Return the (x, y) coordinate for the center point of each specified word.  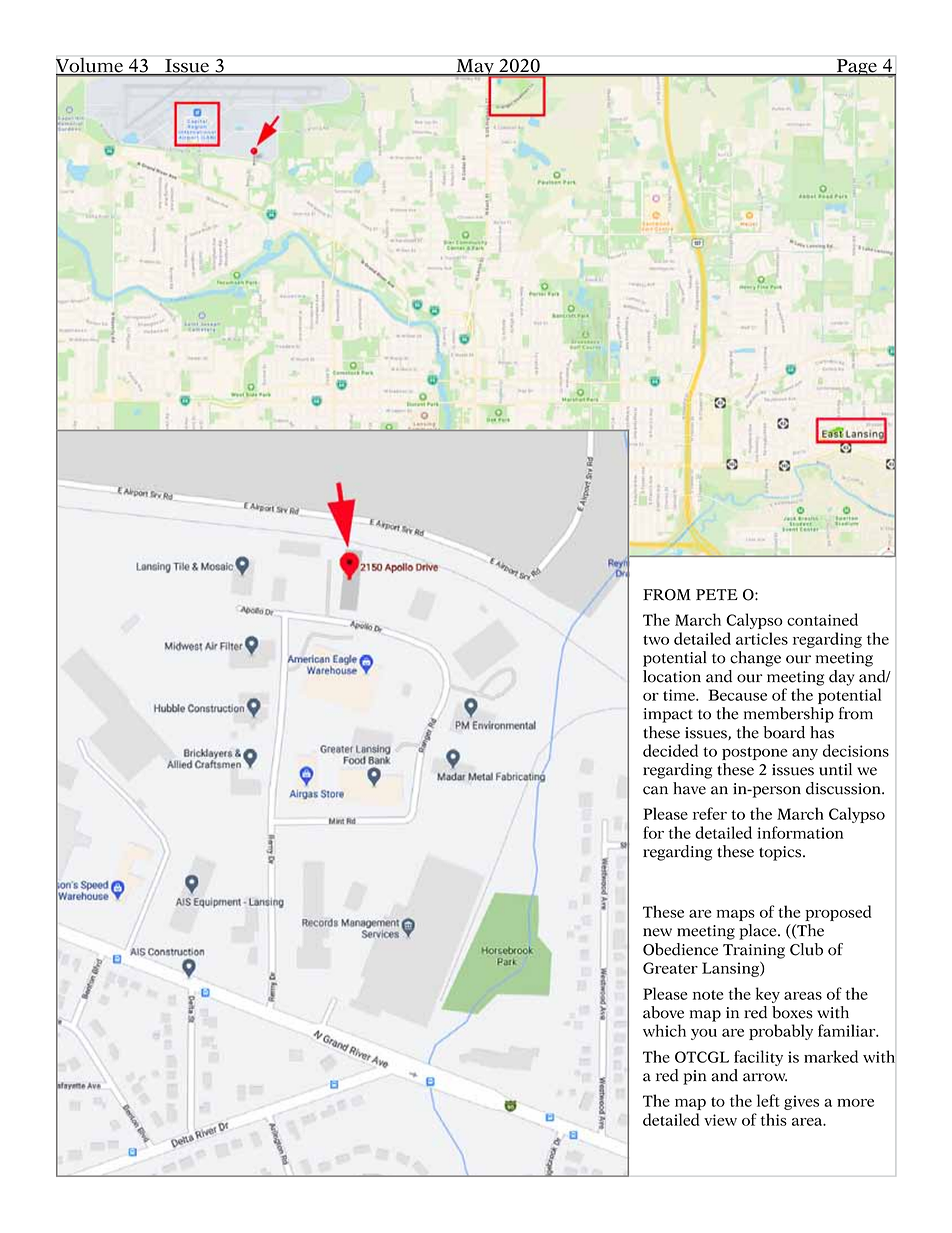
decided (670, 750)
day (842, 678)
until (835, 769)
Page (856, 68)
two (656, 640)
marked (831, 1056)
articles (762, 638)
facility (758, 1058)
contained (822, 619)
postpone (755, 753)
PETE (717, 594)
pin (695, 1077)
